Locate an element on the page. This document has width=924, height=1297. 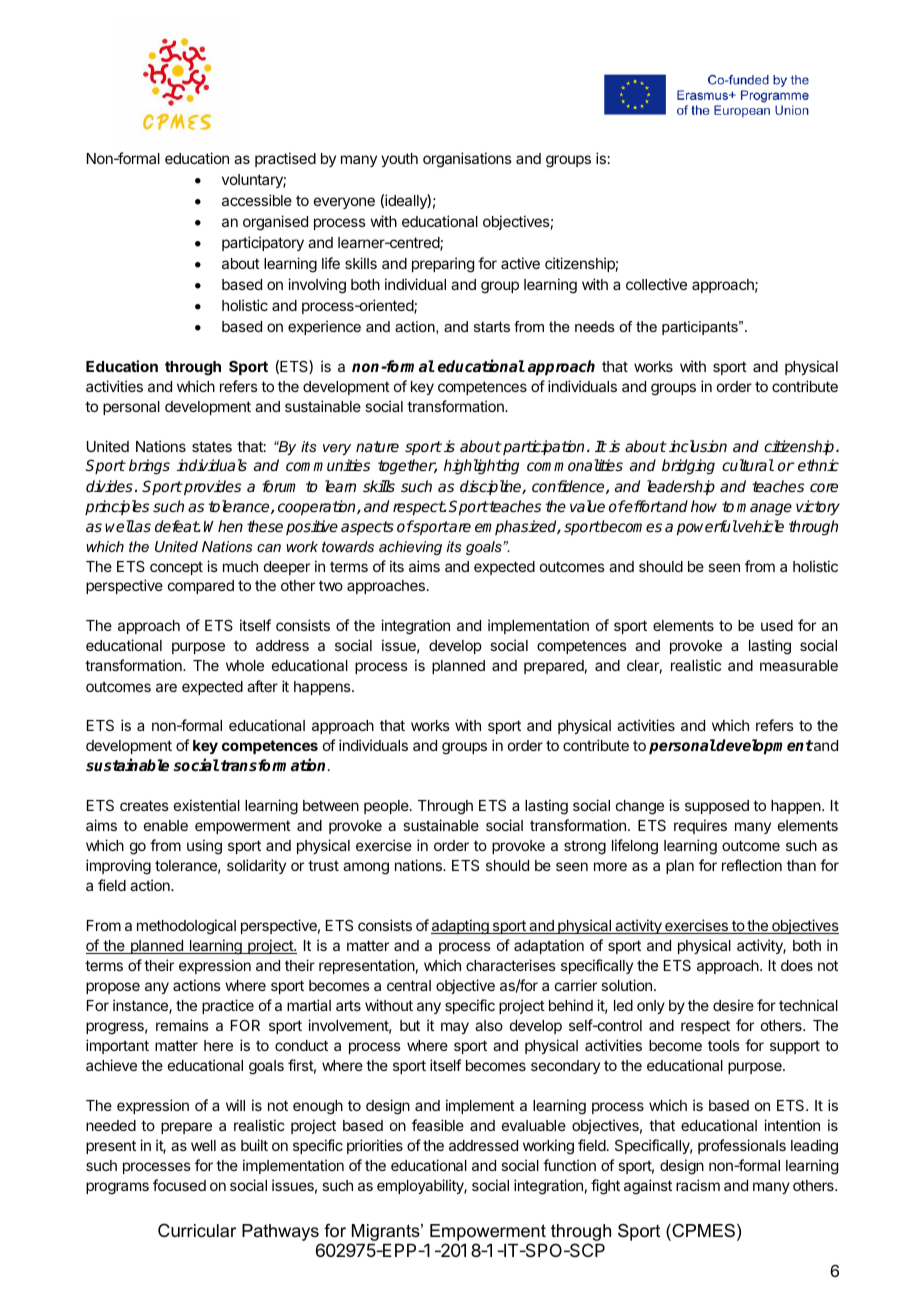
people is located at coordinates (387, 807).
